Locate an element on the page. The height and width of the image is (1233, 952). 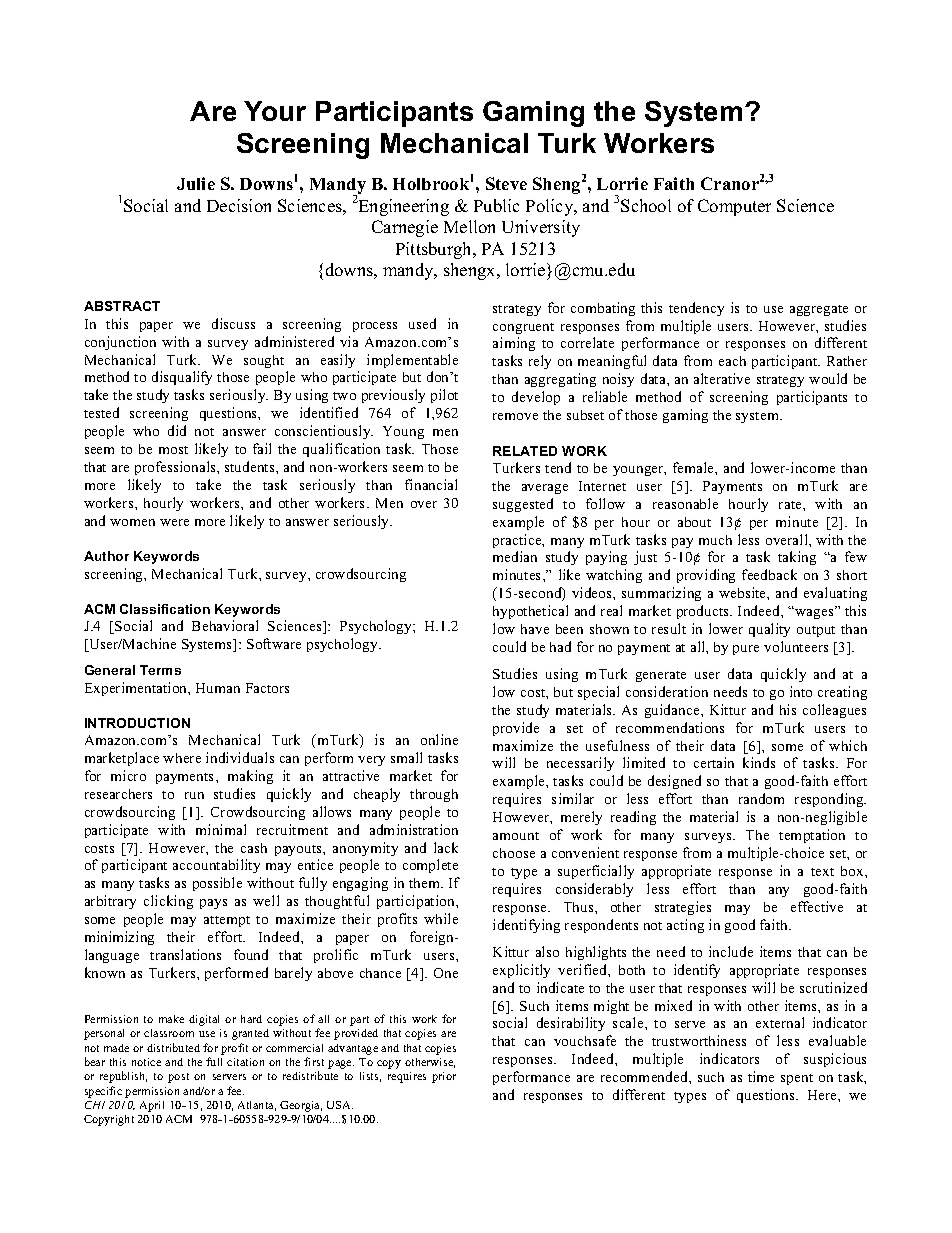
pilot is located at coordinates (444, 396).
